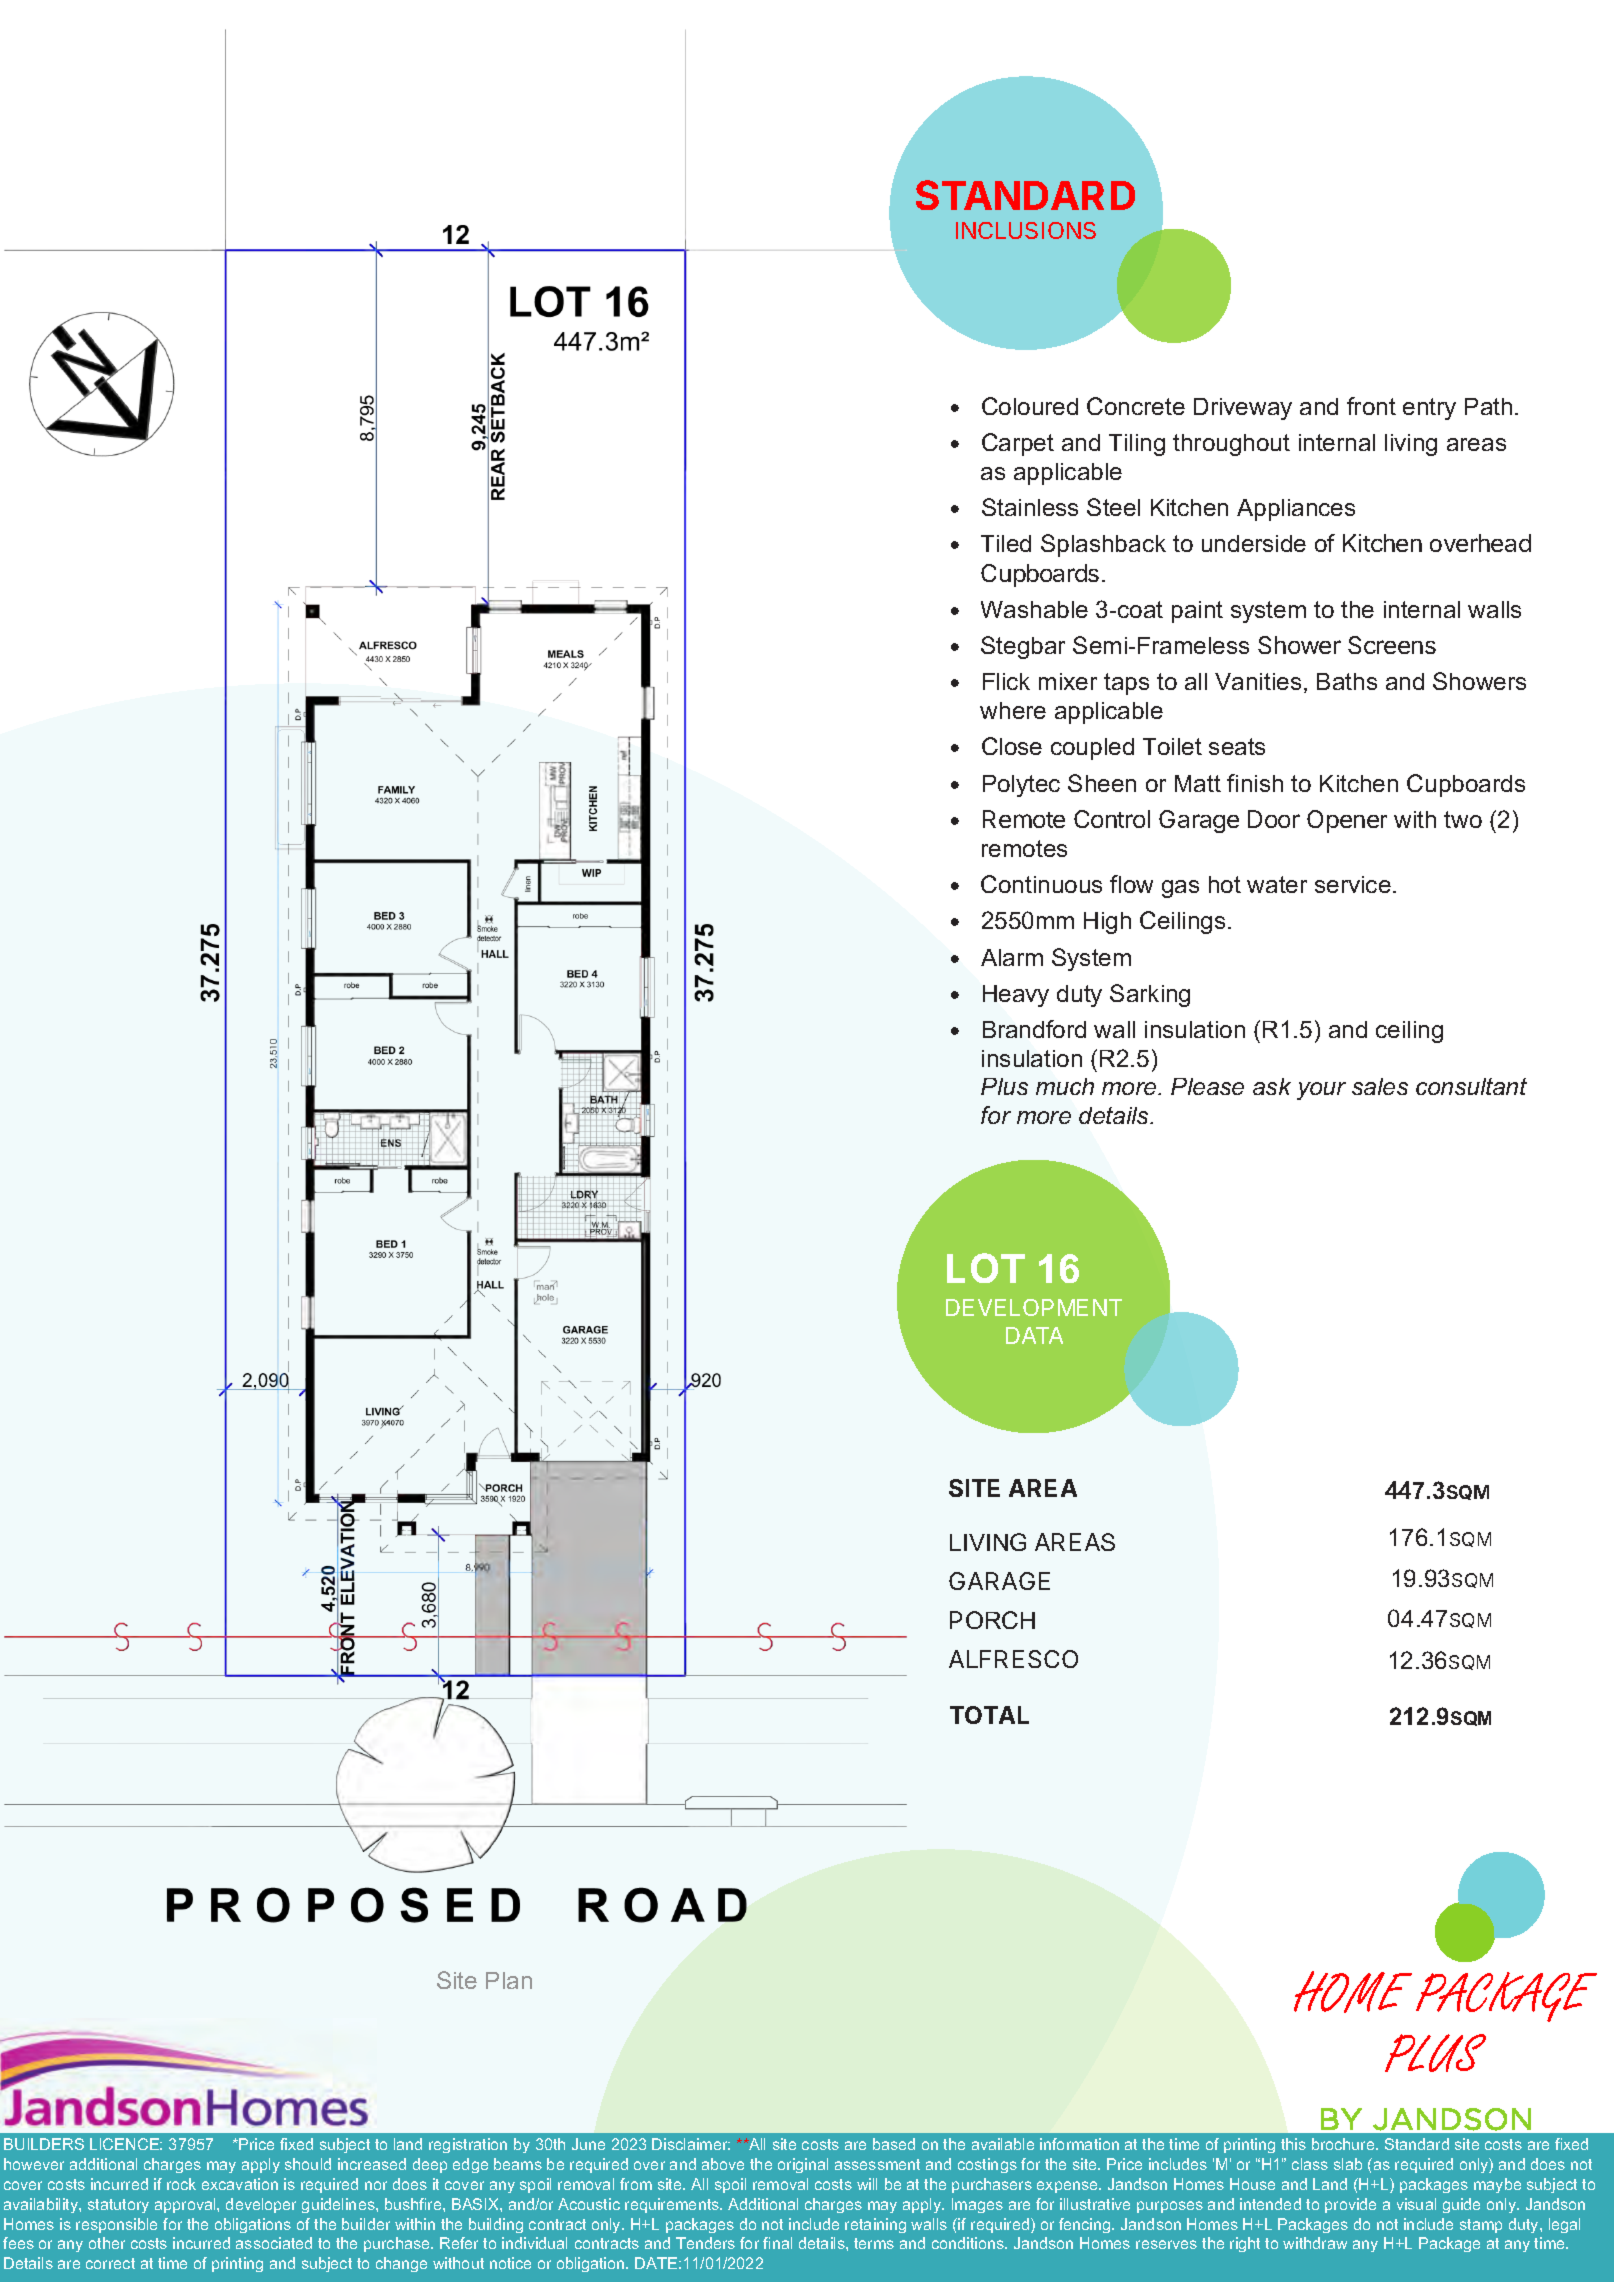 The height and width of the screenshot is (2282, 1614). I want to click on where, so click(1013, 710).
